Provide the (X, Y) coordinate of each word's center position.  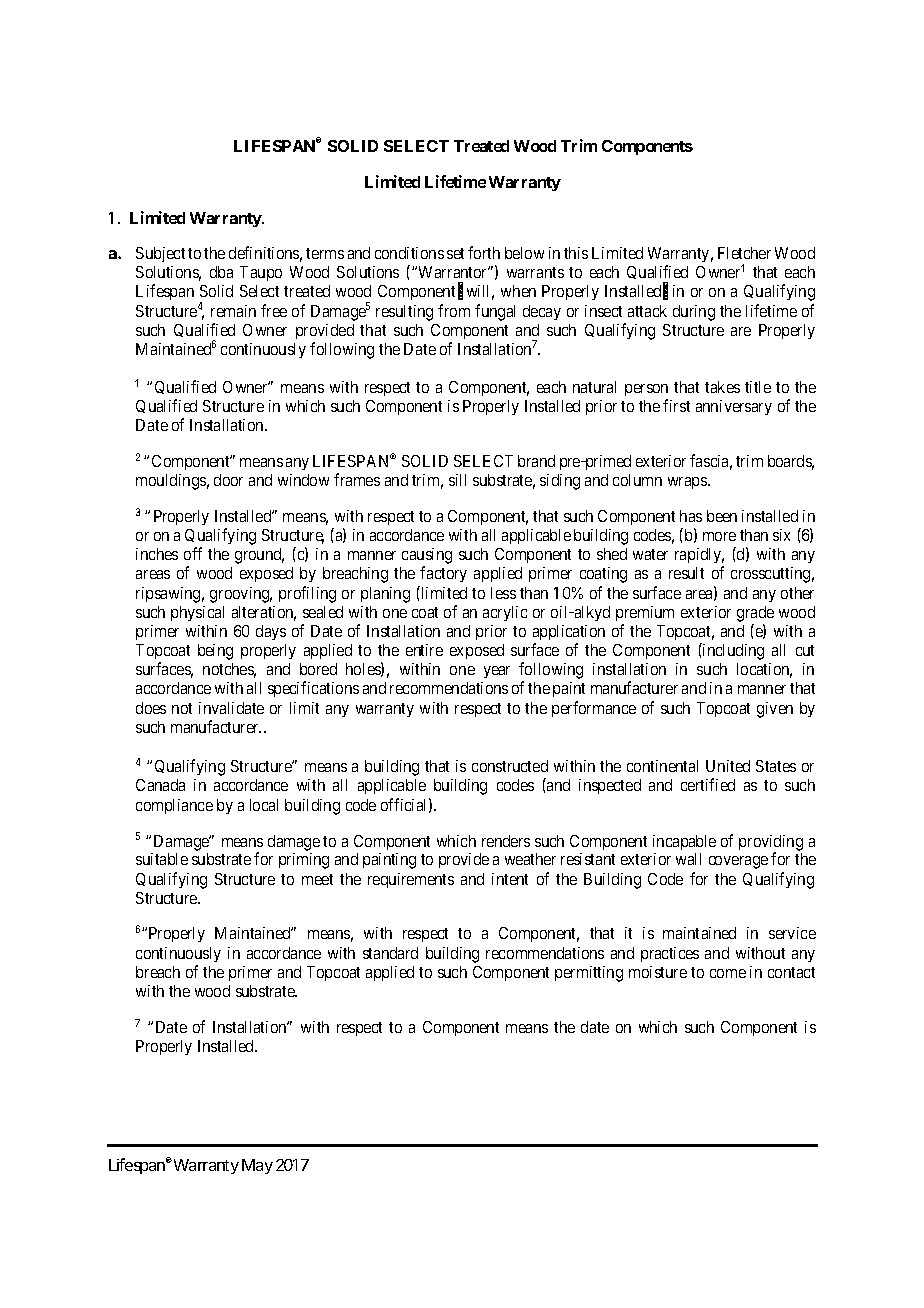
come (728, 973)
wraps (688, 483)
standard (390, 953)
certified (708, 784)
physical (197, 613)
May (257, 1166)
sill (457, 480)
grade (755, 614)
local (264, 805)
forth (484, 252)
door (228, 480)
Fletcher (744, 253)
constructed (510, 766)
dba (221, 272)
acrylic (505, 613)
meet (317, 879)
